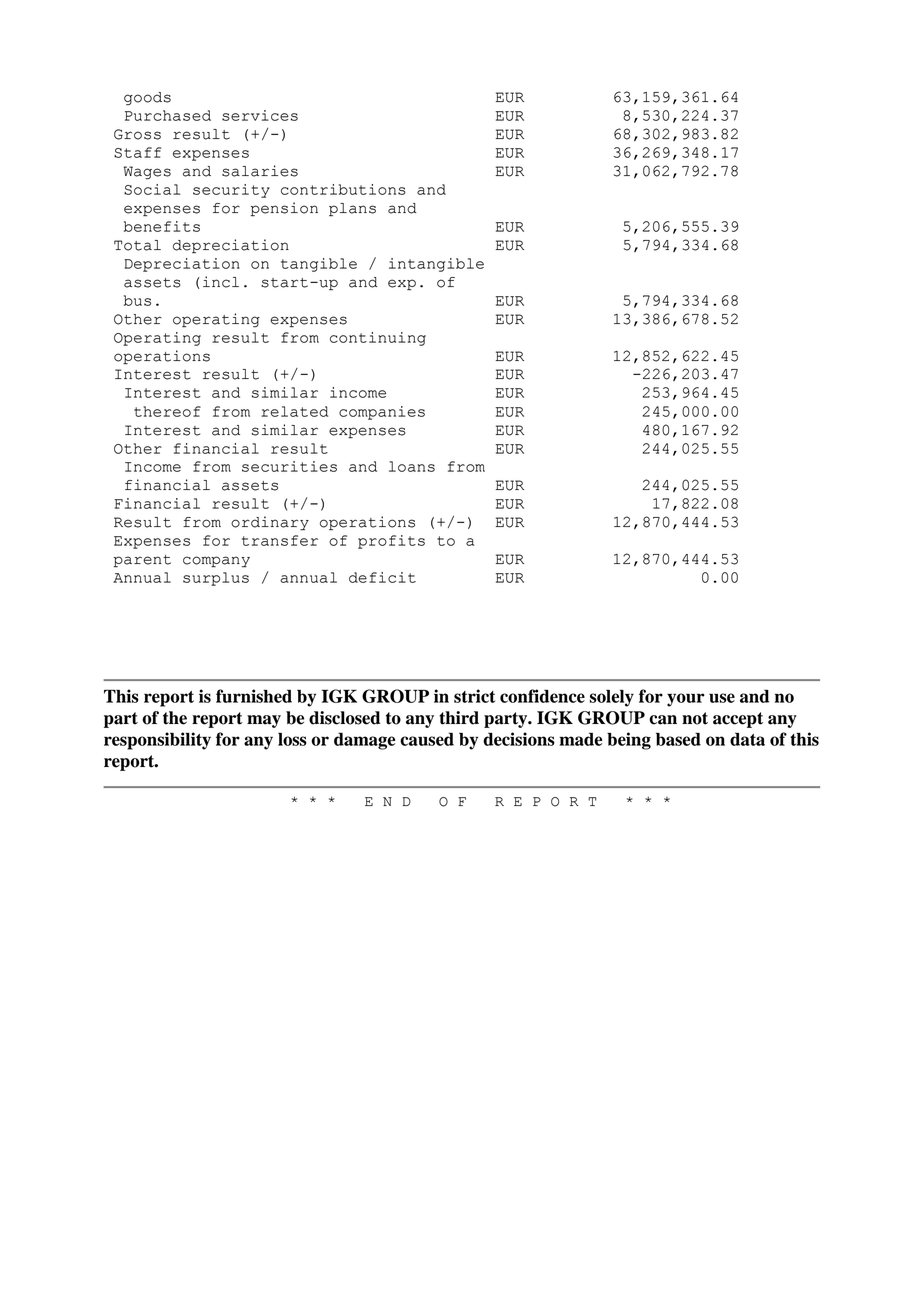 The height and width of the screenshot is (1308, 924). Describe the element at coordinates (382, 413) in the screenshot. I see `companies` at that location.
